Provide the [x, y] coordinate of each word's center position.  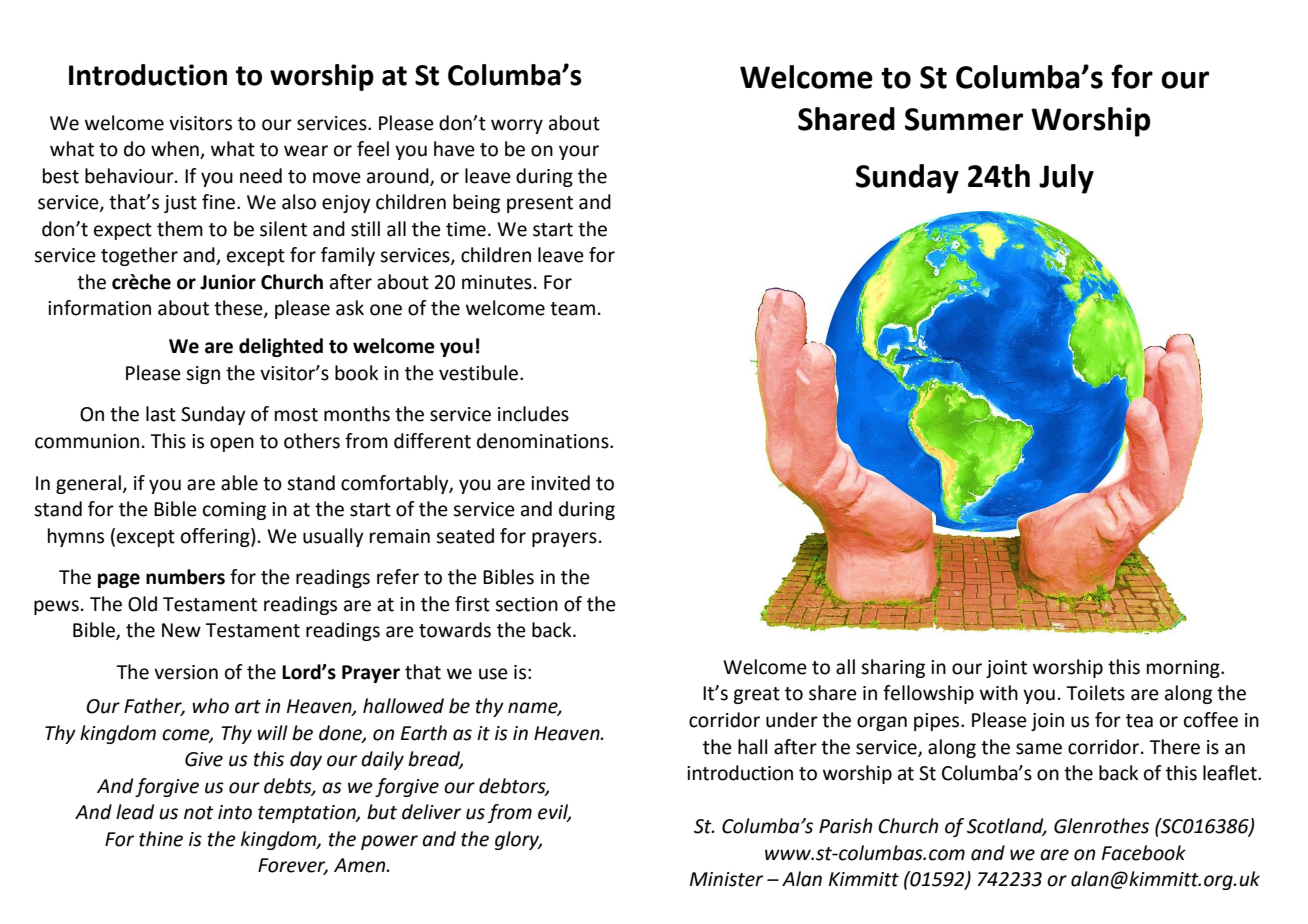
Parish [845, 826]
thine [161, 839]
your [579, 152]
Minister [726, 879]
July [1066, 179]
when [176, 150]
